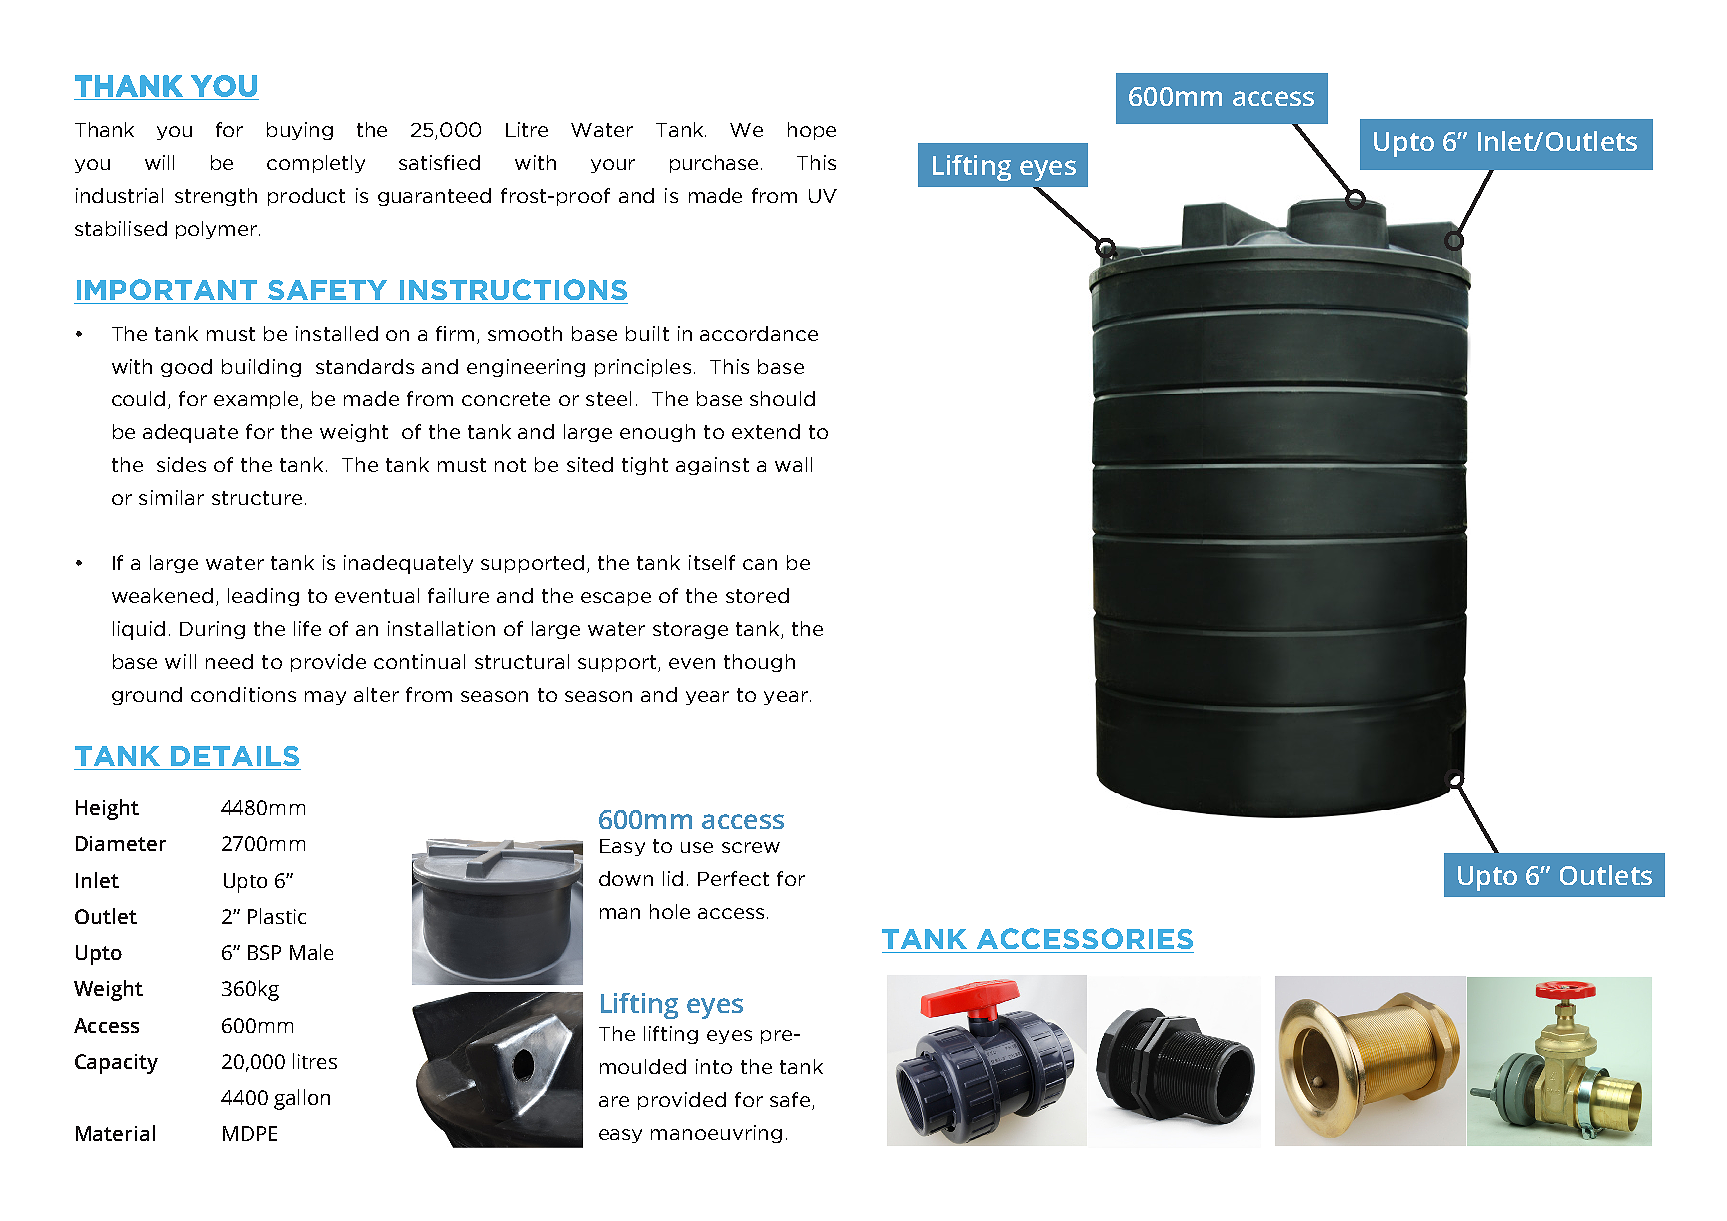 The height and width of the screenshot is (1221, 1727). What do you see at coordinates (458, 595) in the screenshot?
I see `failure` at bounding box center [458, 595].
